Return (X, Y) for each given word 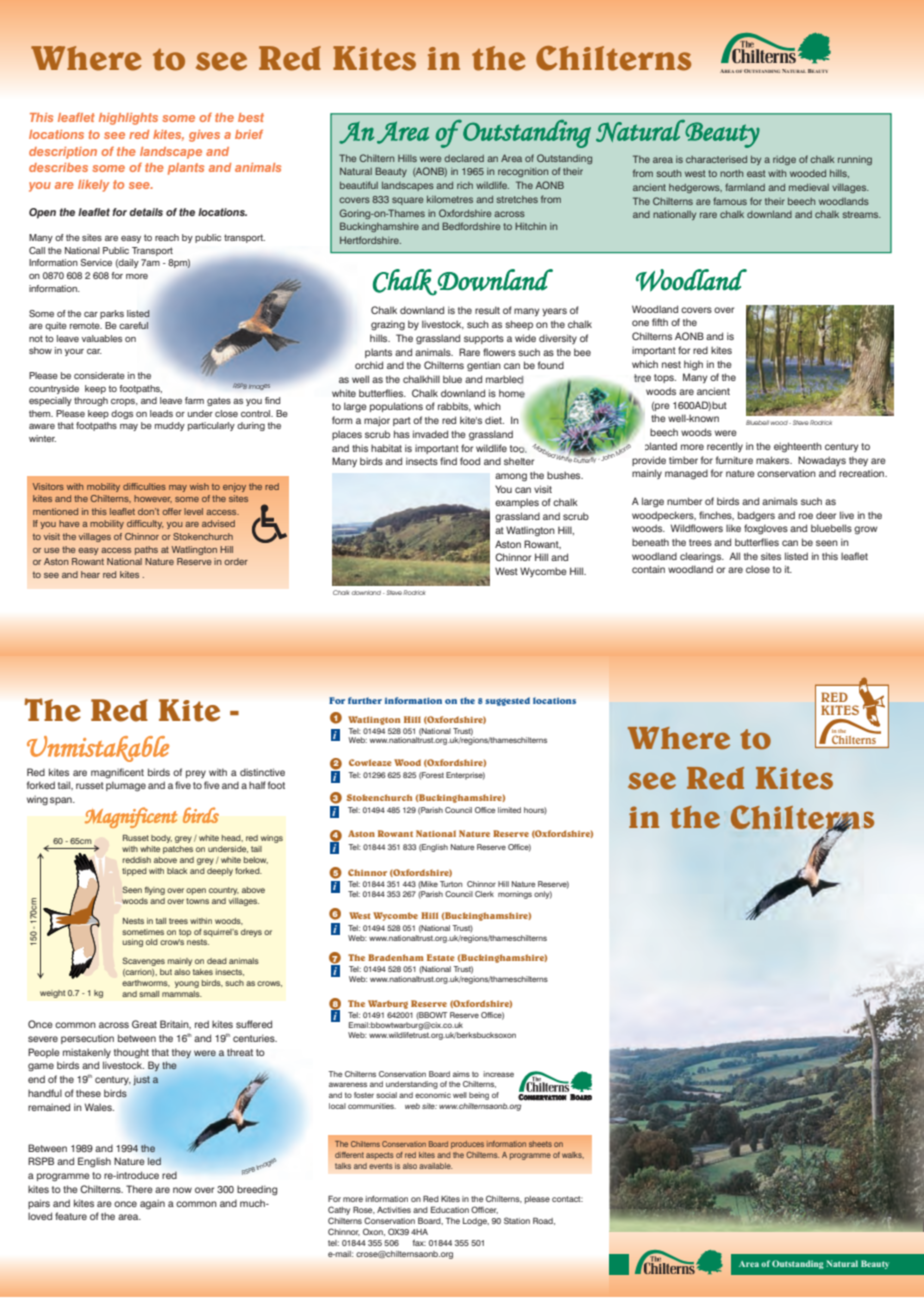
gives (204, 136)
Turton (451, 884)
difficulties (144, 486)
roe (806, 516)
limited (509, 810)
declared (464, 158)
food (470, 461)
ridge (784, 160)
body (161, 839)
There (139, 1189)
